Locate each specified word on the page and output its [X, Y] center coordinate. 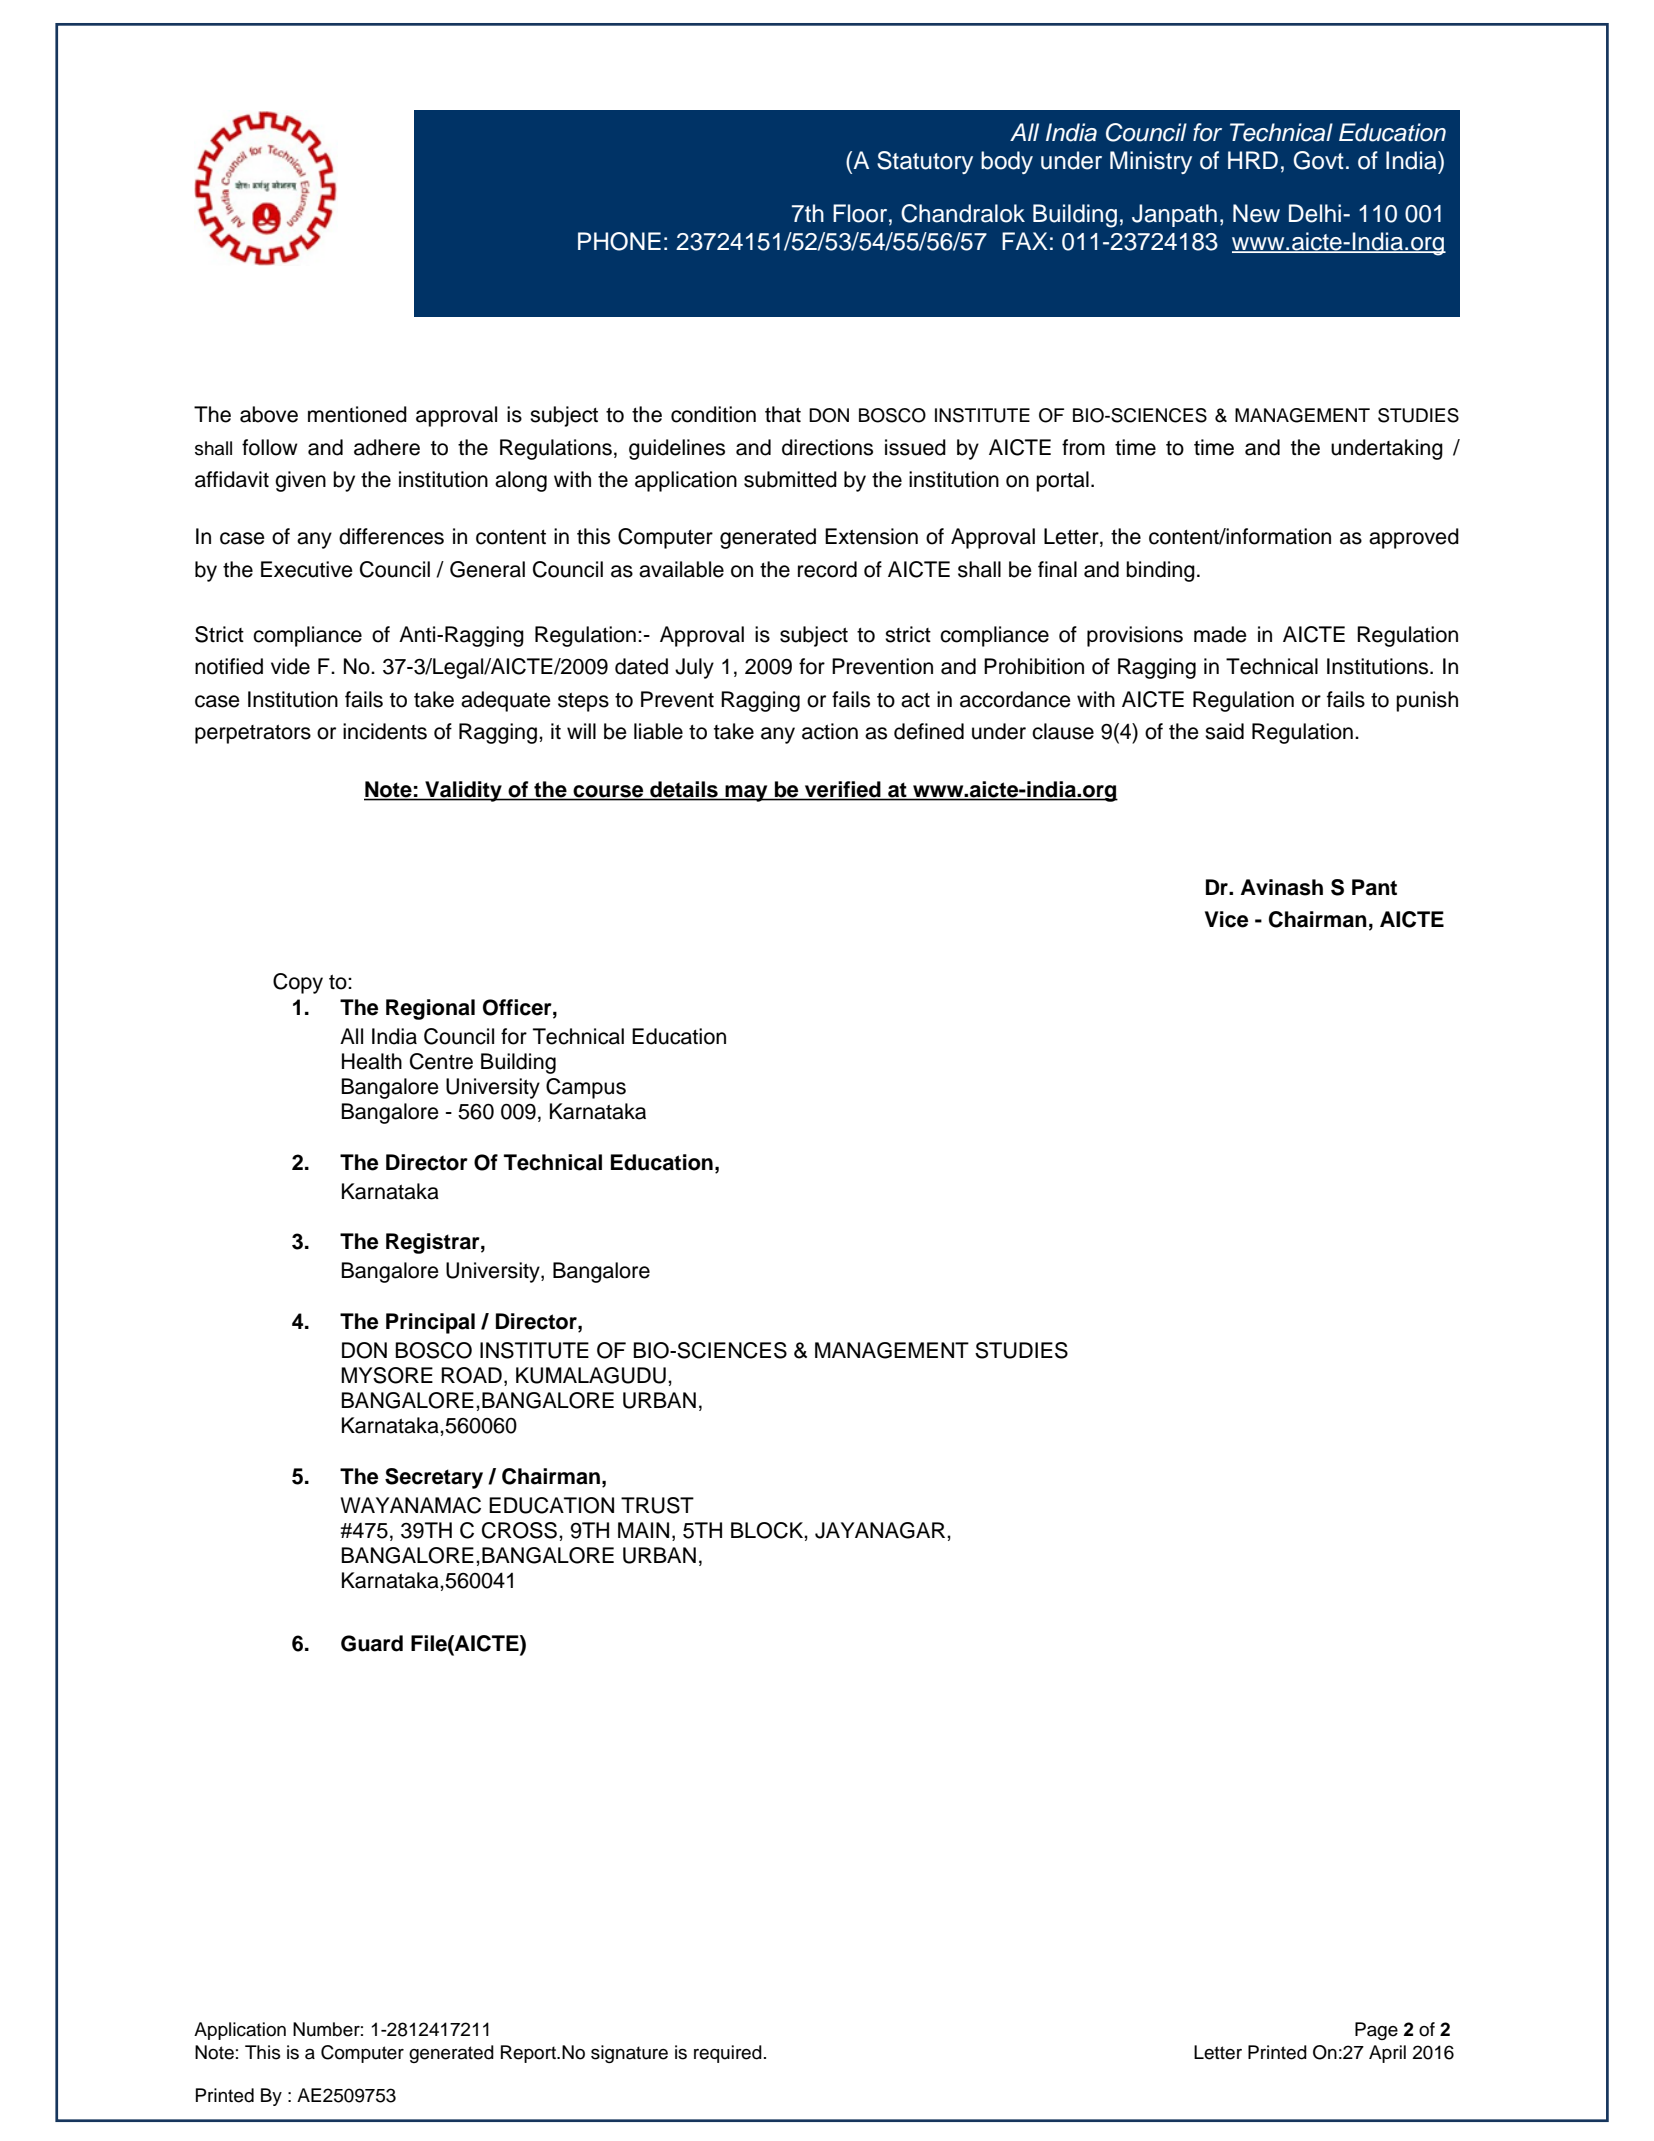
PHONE [619, 241]
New [1256, 213]
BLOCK [768, 1530]
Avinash [1282, 887]
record [827, 569]
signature [629, 2054]
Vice [1226, 919]
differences [391, 536]
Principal [430, 1323]
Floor [861, 213]
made [1220, 634]
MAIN [643, 1530]
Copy [298, 983]
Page [1376, 2031]
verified [843, 790]
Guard [372, 1643]
